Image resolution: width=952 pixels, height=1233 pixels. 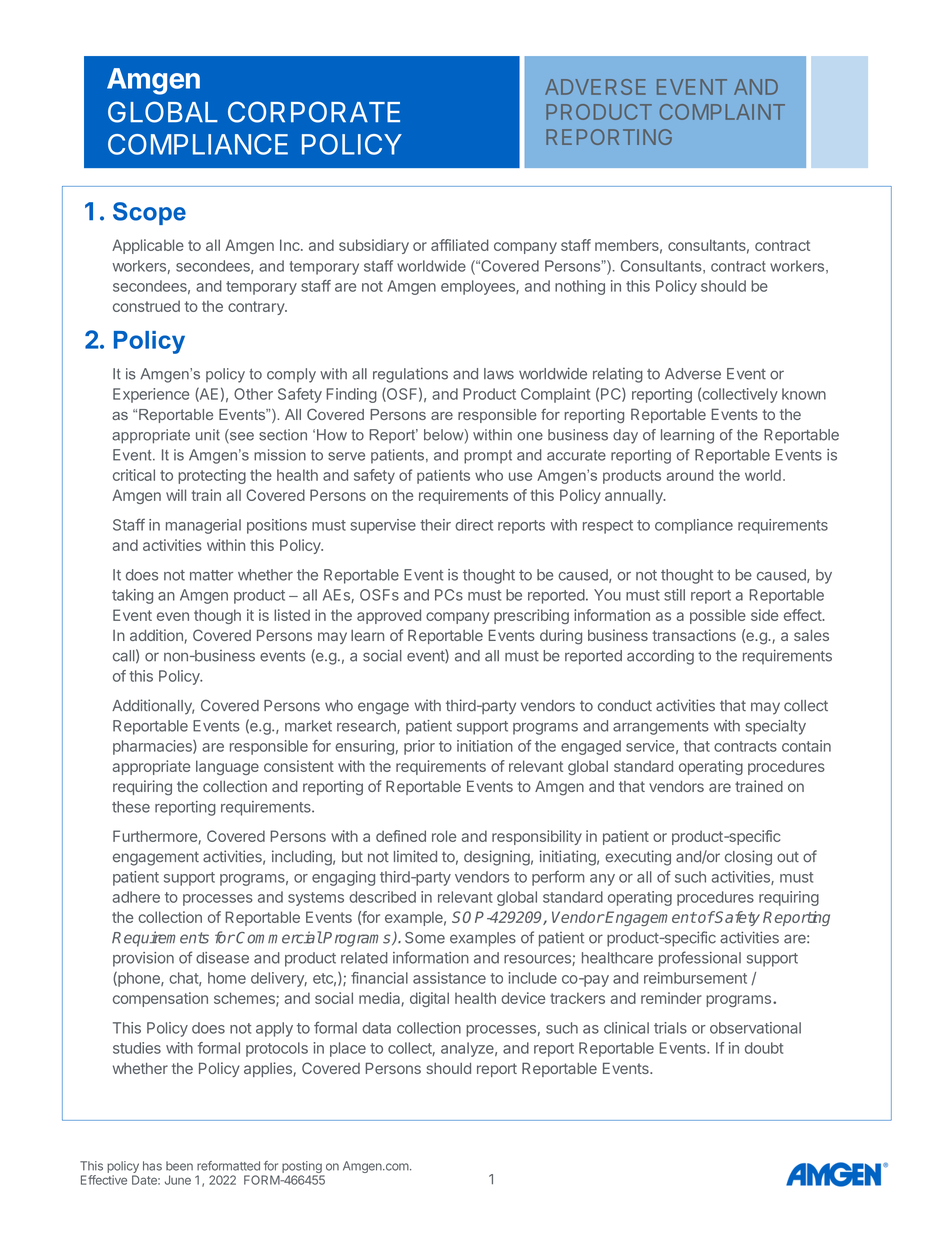 What do you see at coordinates (149, 213) in the screenshot?
I see `Scope` at bounding box center [149, 213].
